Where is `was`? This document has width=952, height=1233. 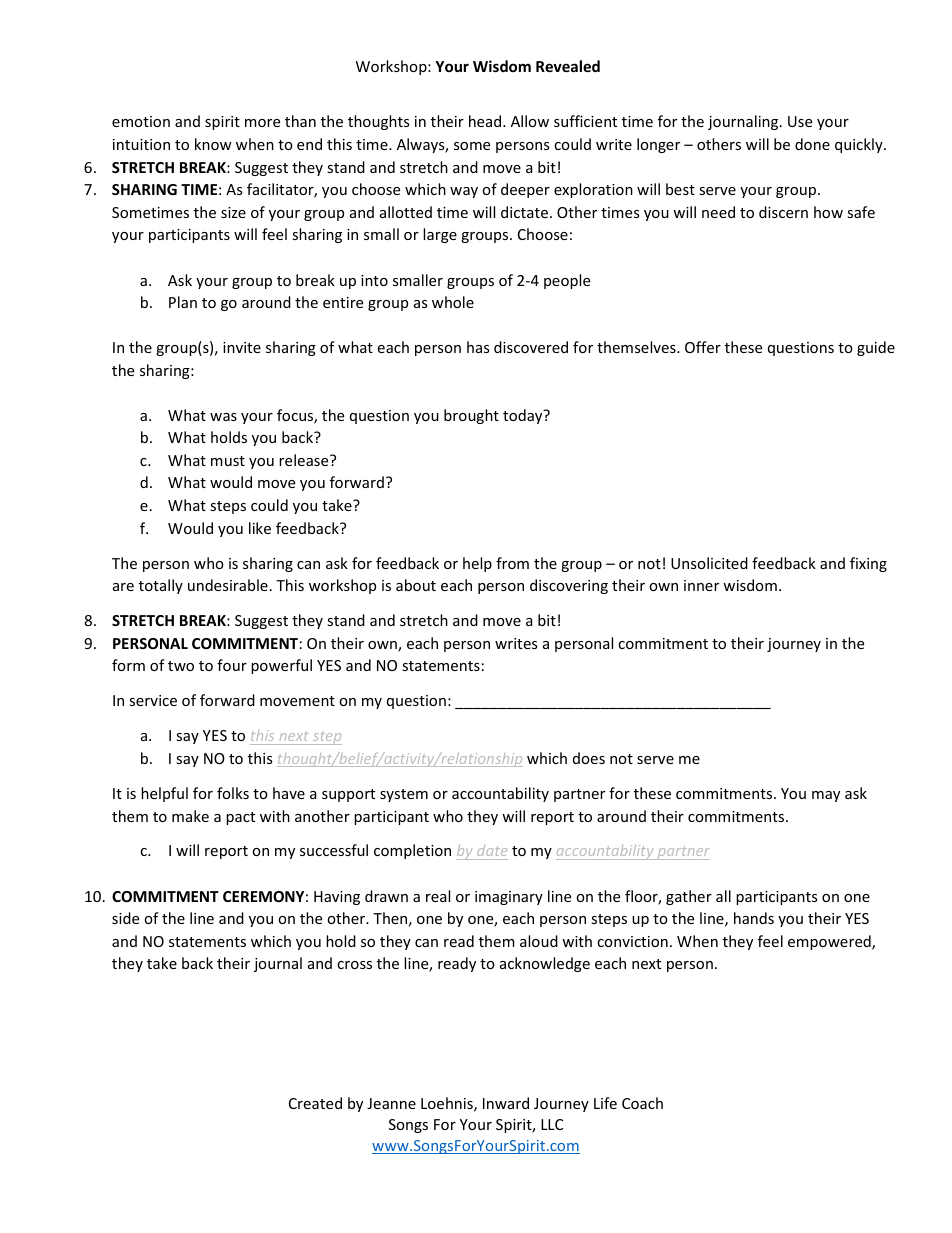
was is located at coordinates (223, 417).
